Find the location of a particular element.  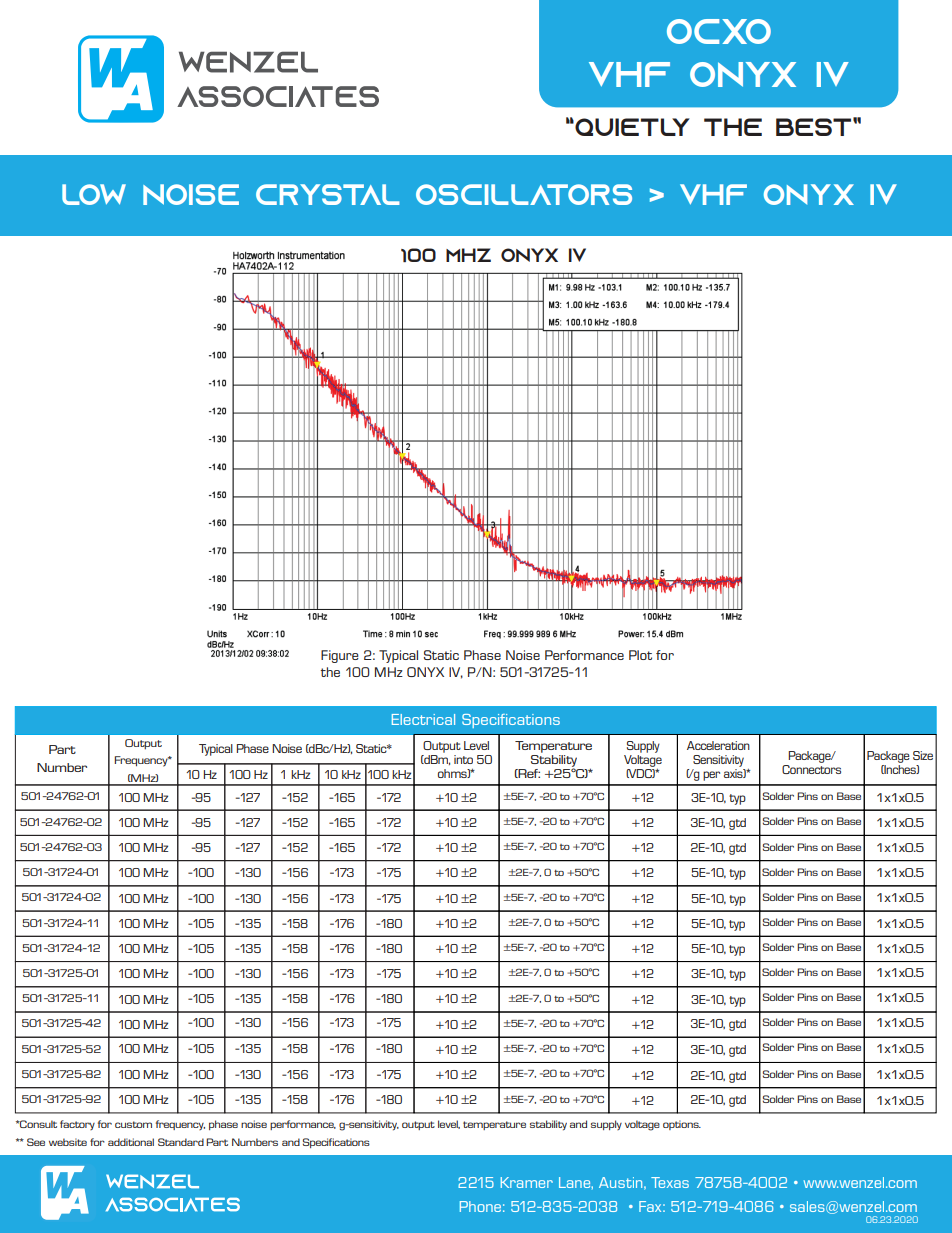

into is located at coordinates (463, 759).
